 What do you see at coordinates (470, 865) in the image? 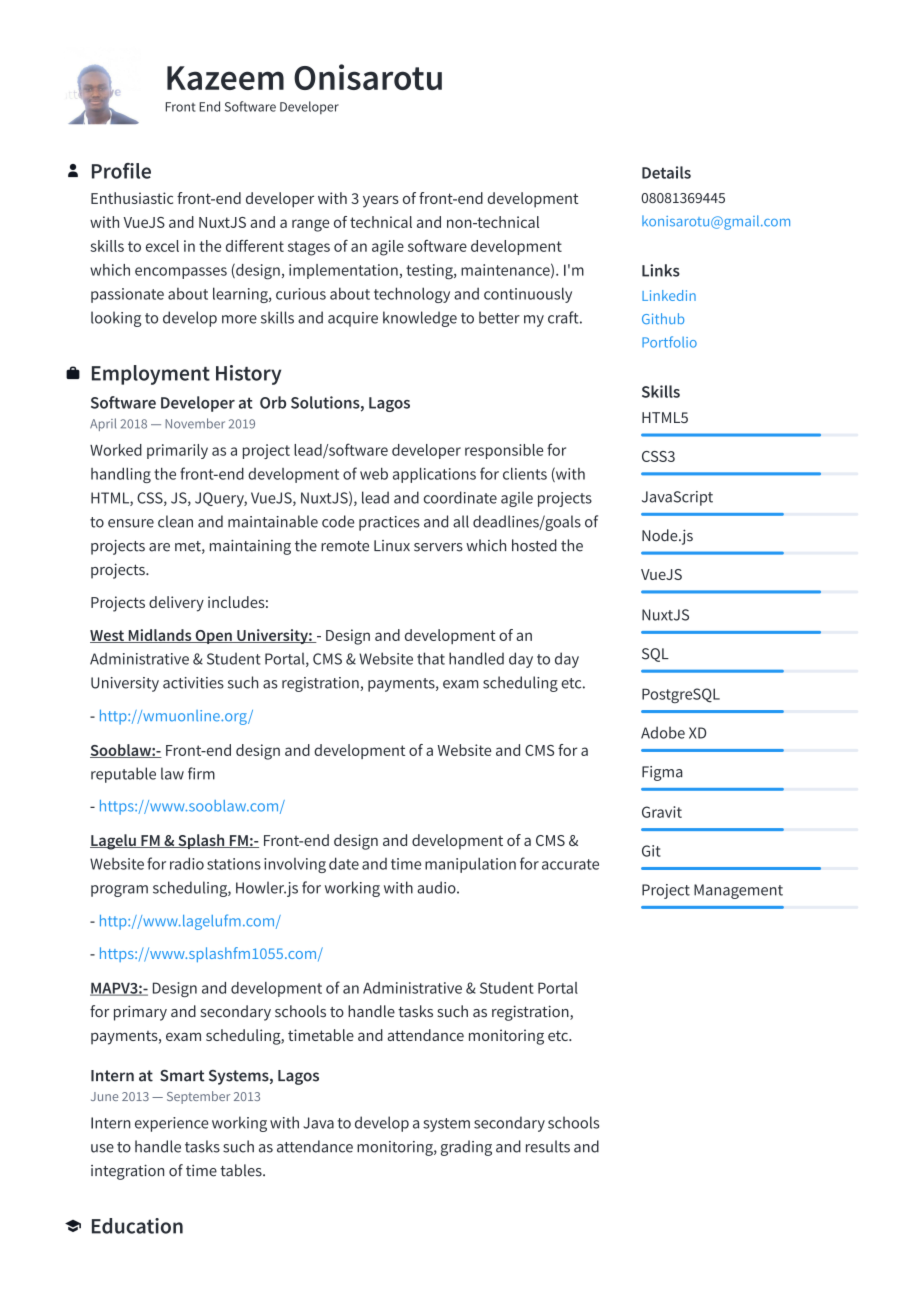
I see `manipulation` at bounding box center [470, 865].
